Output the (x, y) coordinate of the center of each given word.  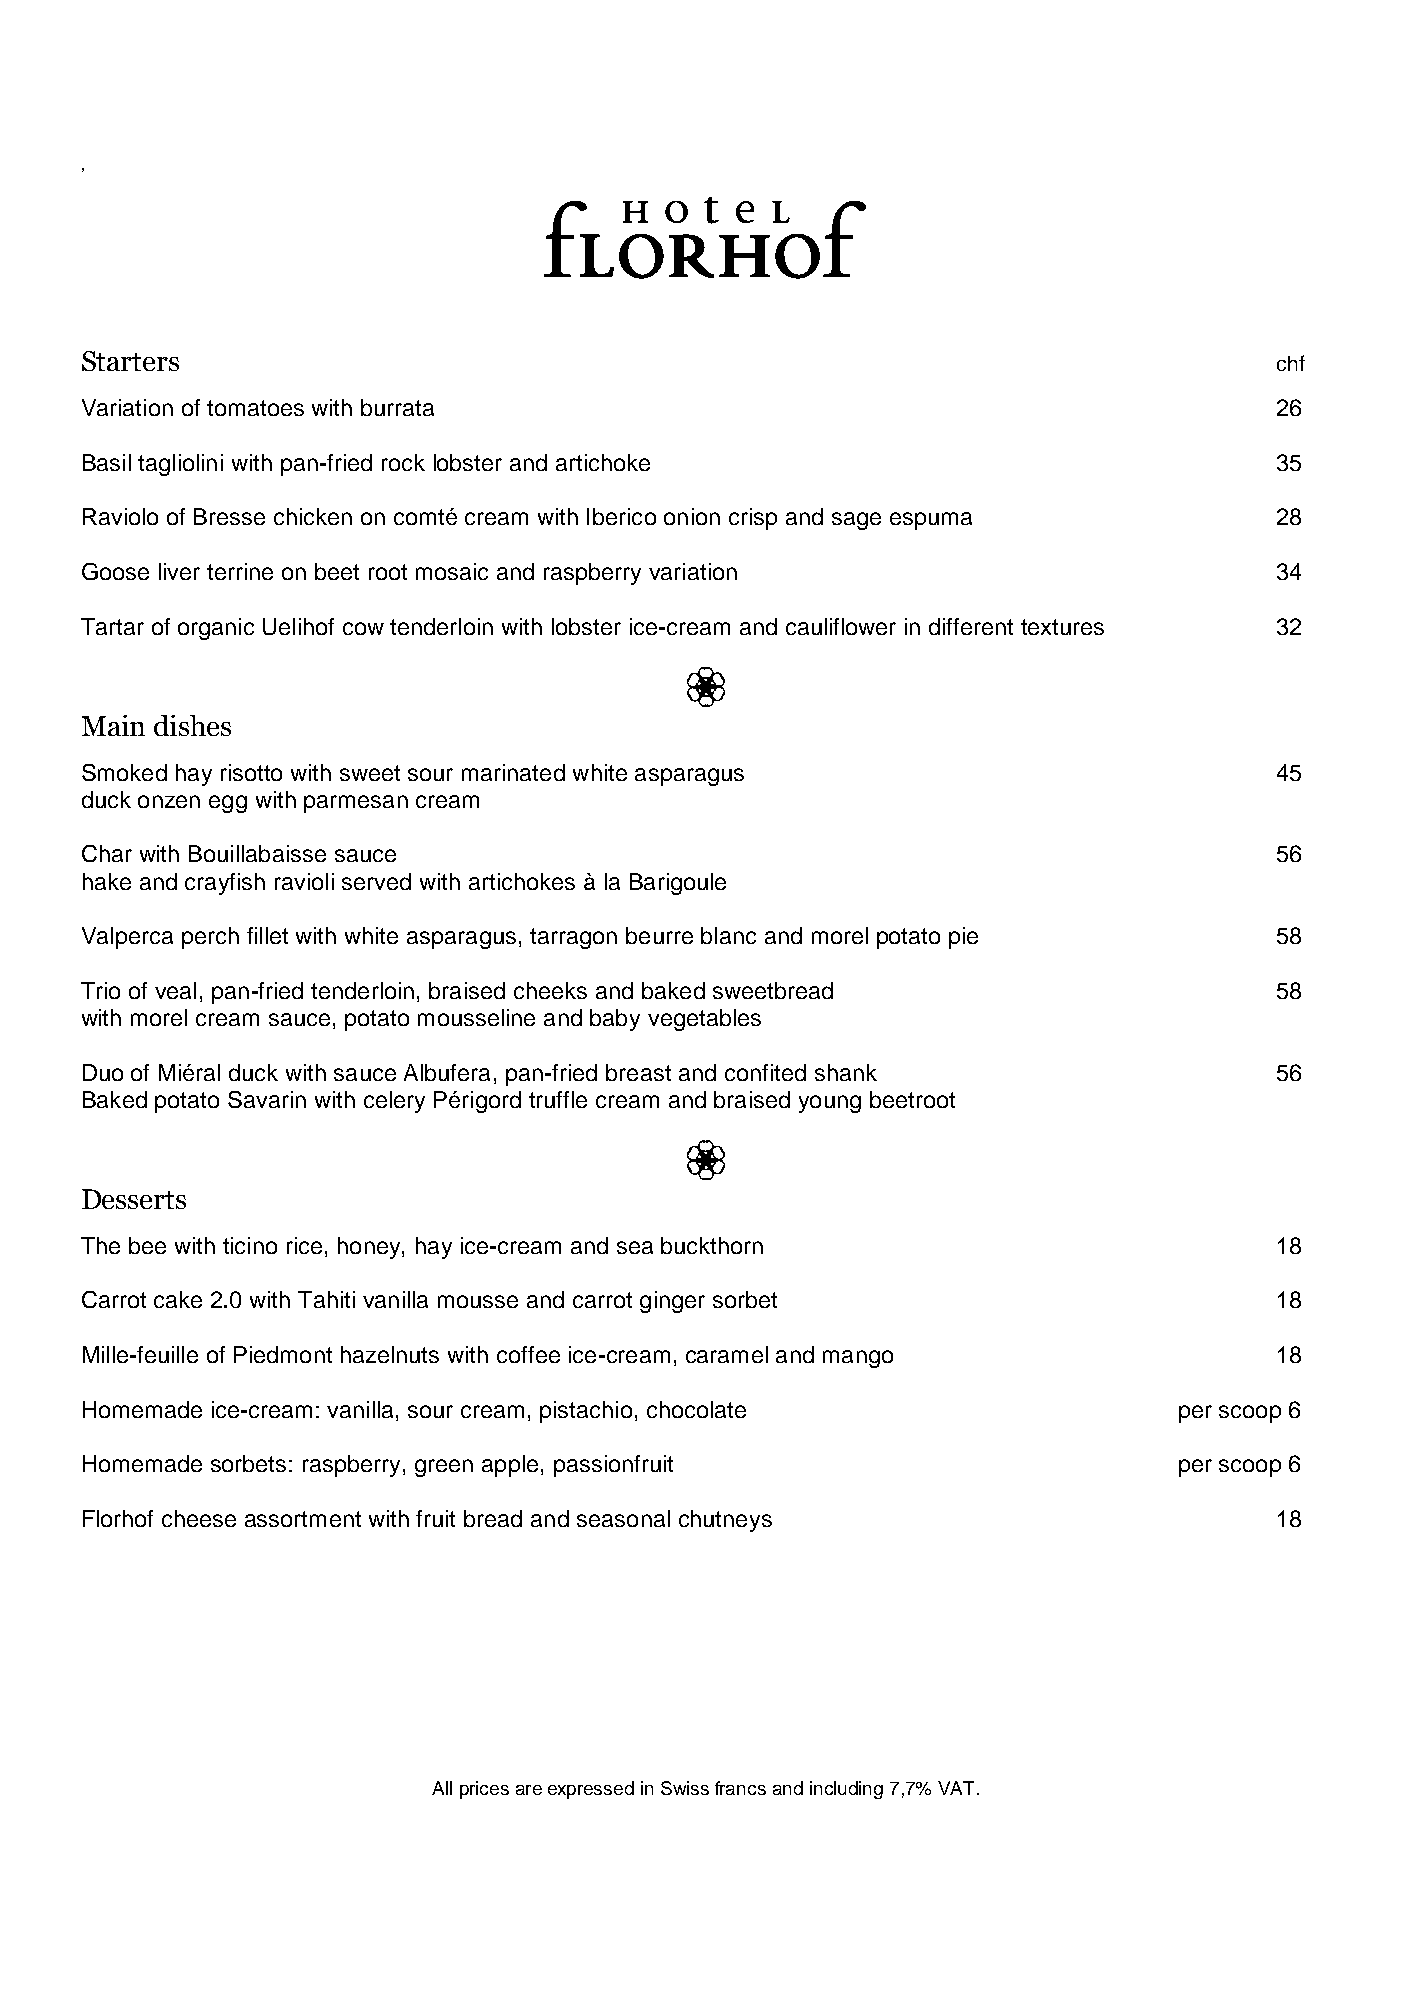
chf (1291, 363)
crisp (753, 519)
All (442, 1788)
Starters (130, 361)
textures (1062, 627)
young (830, 1104)
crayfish (225, 884)
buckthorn (712, 1245)
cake (178, 1299)
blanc (728, 935)
